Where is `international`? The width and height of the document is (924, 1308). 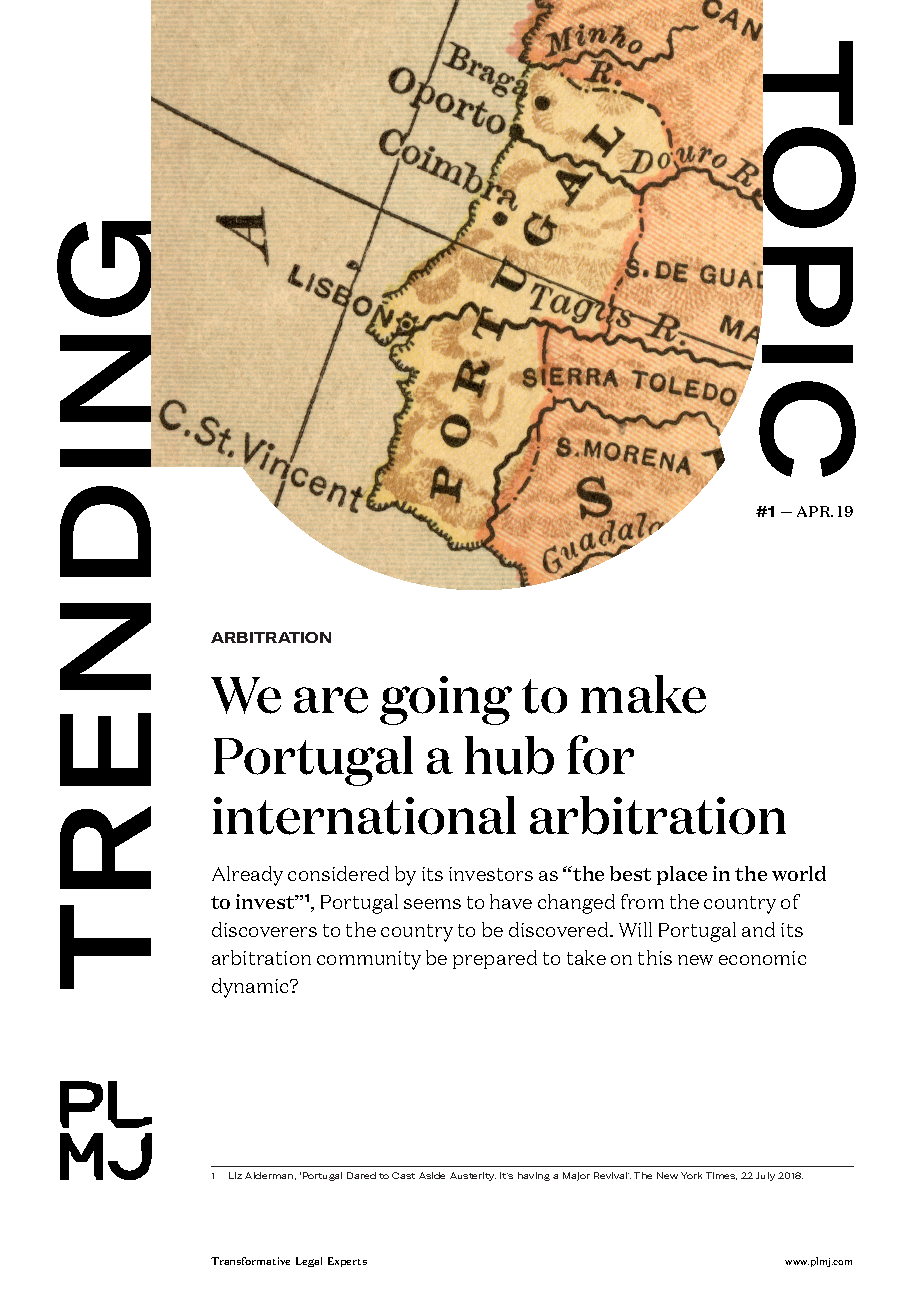 international is located at coordinates (364, 815).
